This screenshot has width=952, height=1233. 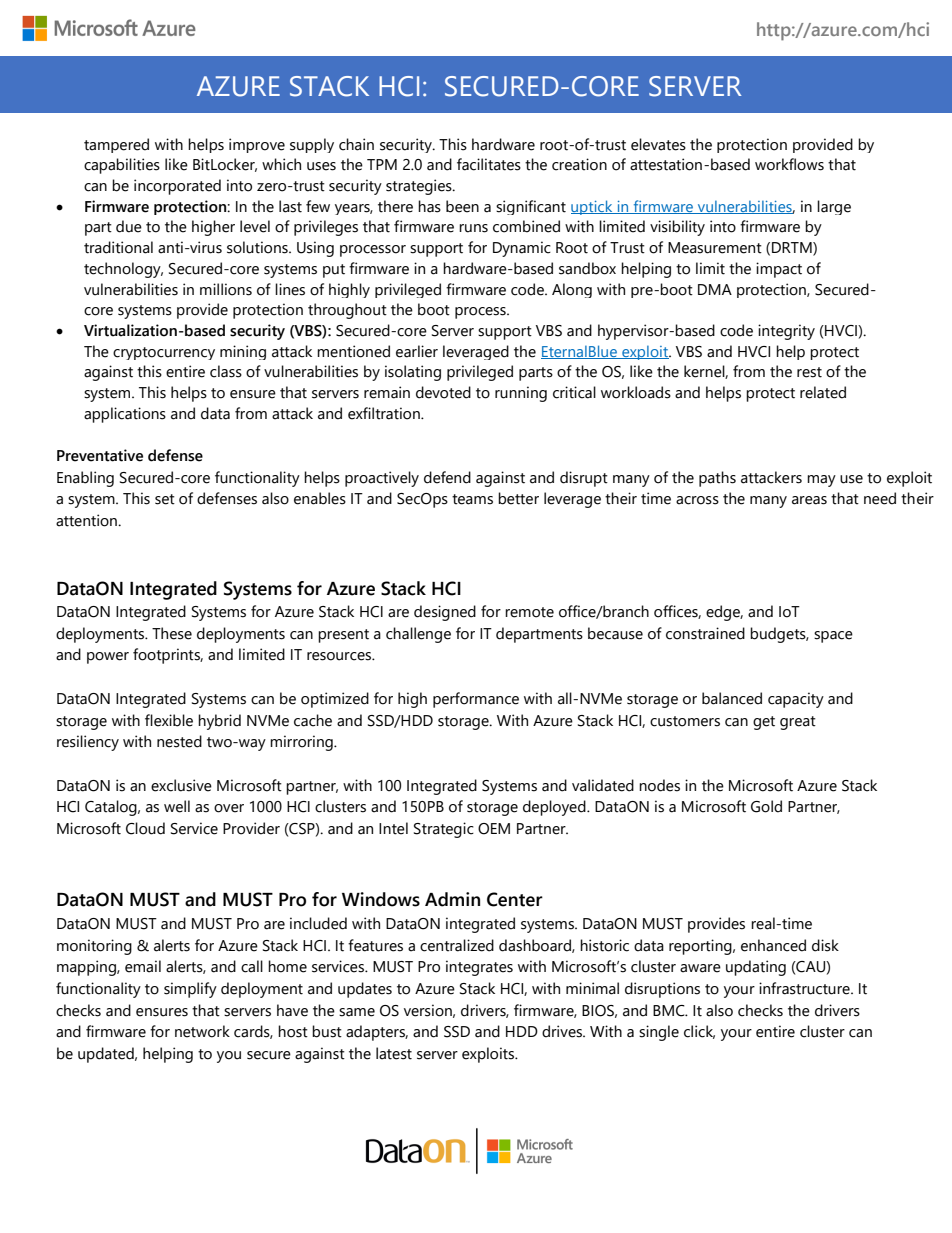 What do you see at coordinates (489, 164) in the screenshot?
I see `facilitates` at bounding box center [489, 164].
